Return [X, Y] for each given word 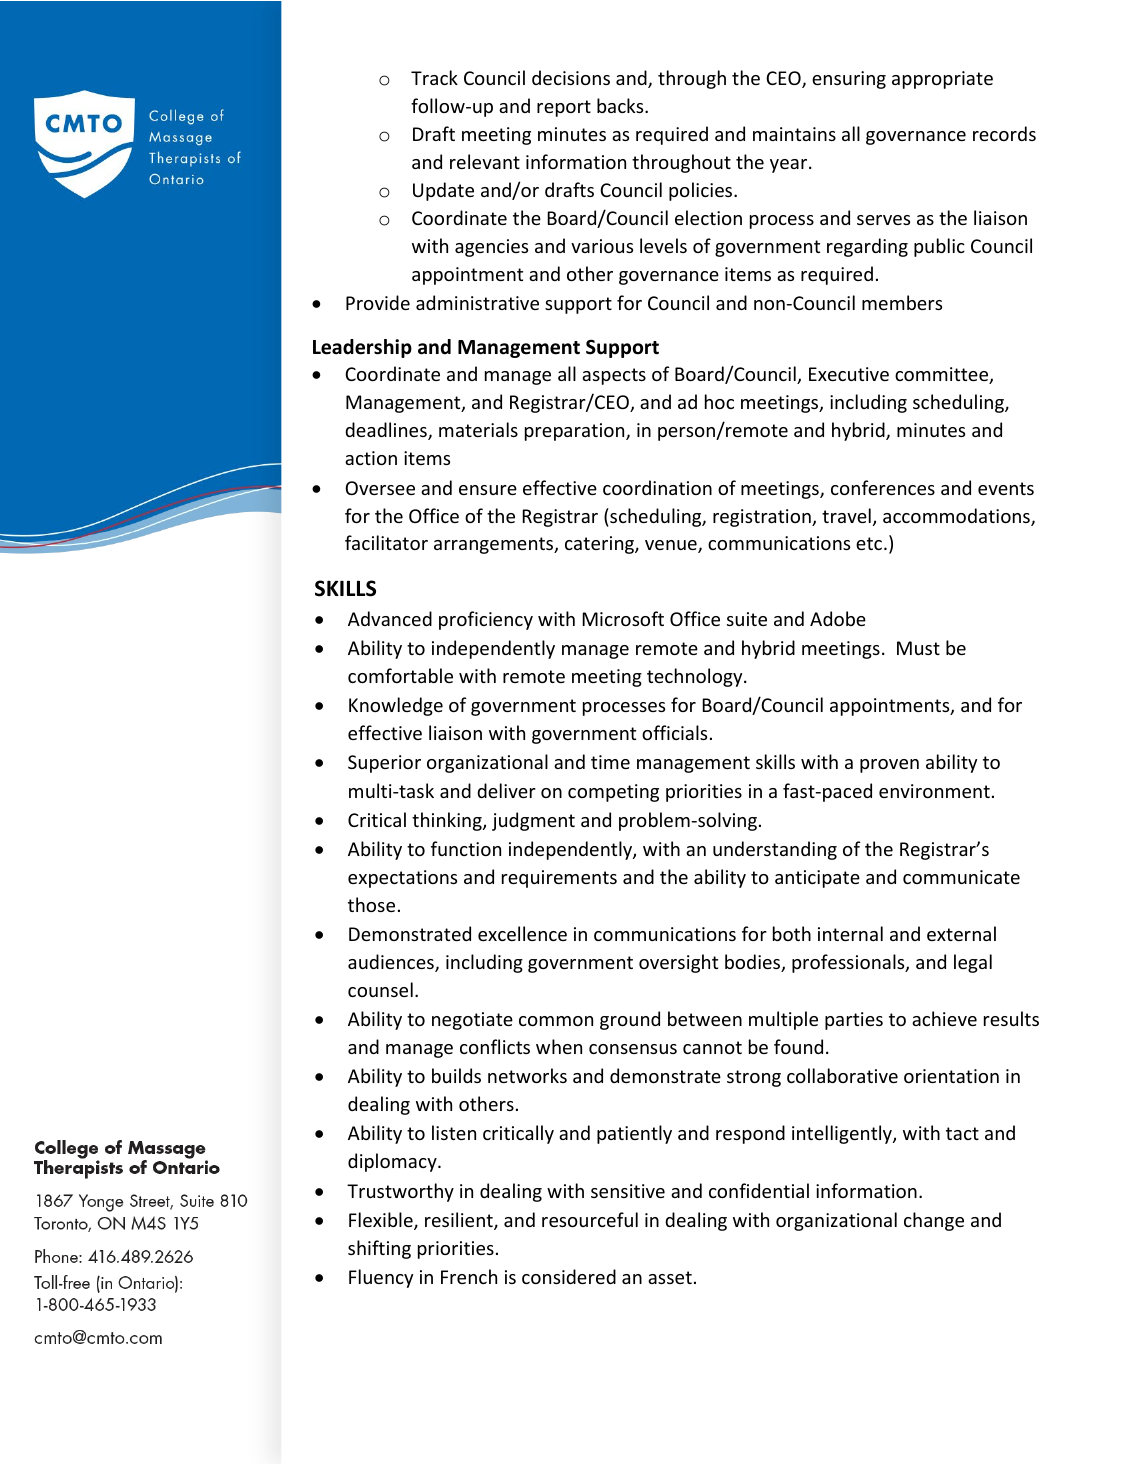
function [466, 848]
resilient [460, 1221]
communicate [961, 877]
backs [621, 105]
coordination [657, 487]
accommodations [957, 517]
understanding [775, 850]
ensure [488, 490]
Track [434, 77]
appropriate [942, 80]
